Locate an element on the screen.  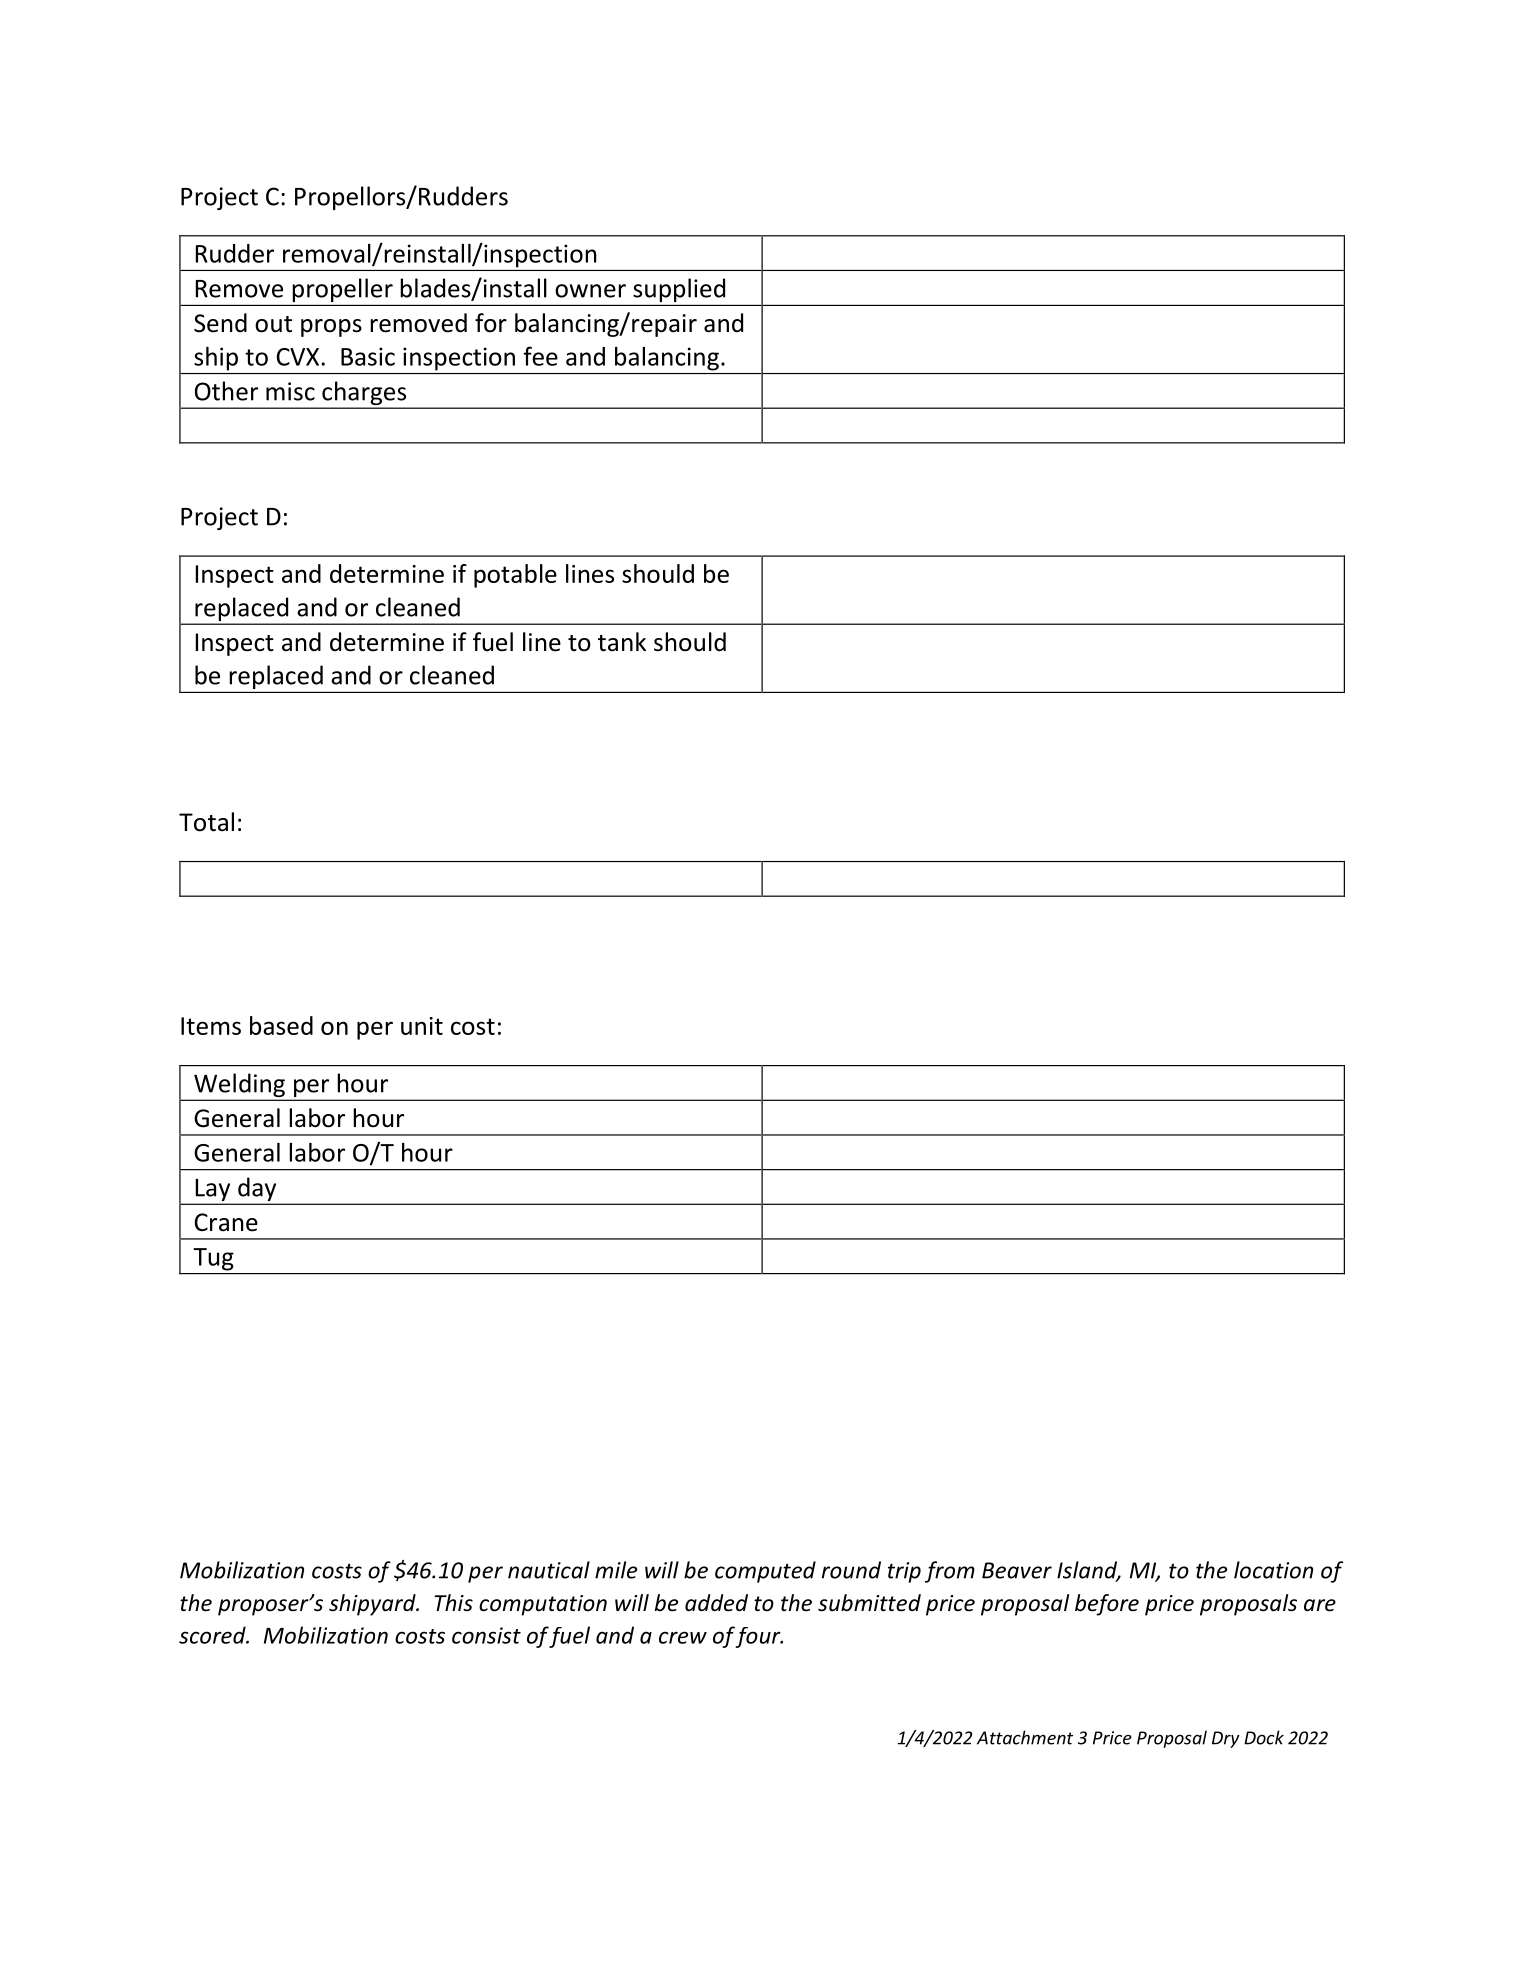
Tug is located at coordinates (214, 1259).
